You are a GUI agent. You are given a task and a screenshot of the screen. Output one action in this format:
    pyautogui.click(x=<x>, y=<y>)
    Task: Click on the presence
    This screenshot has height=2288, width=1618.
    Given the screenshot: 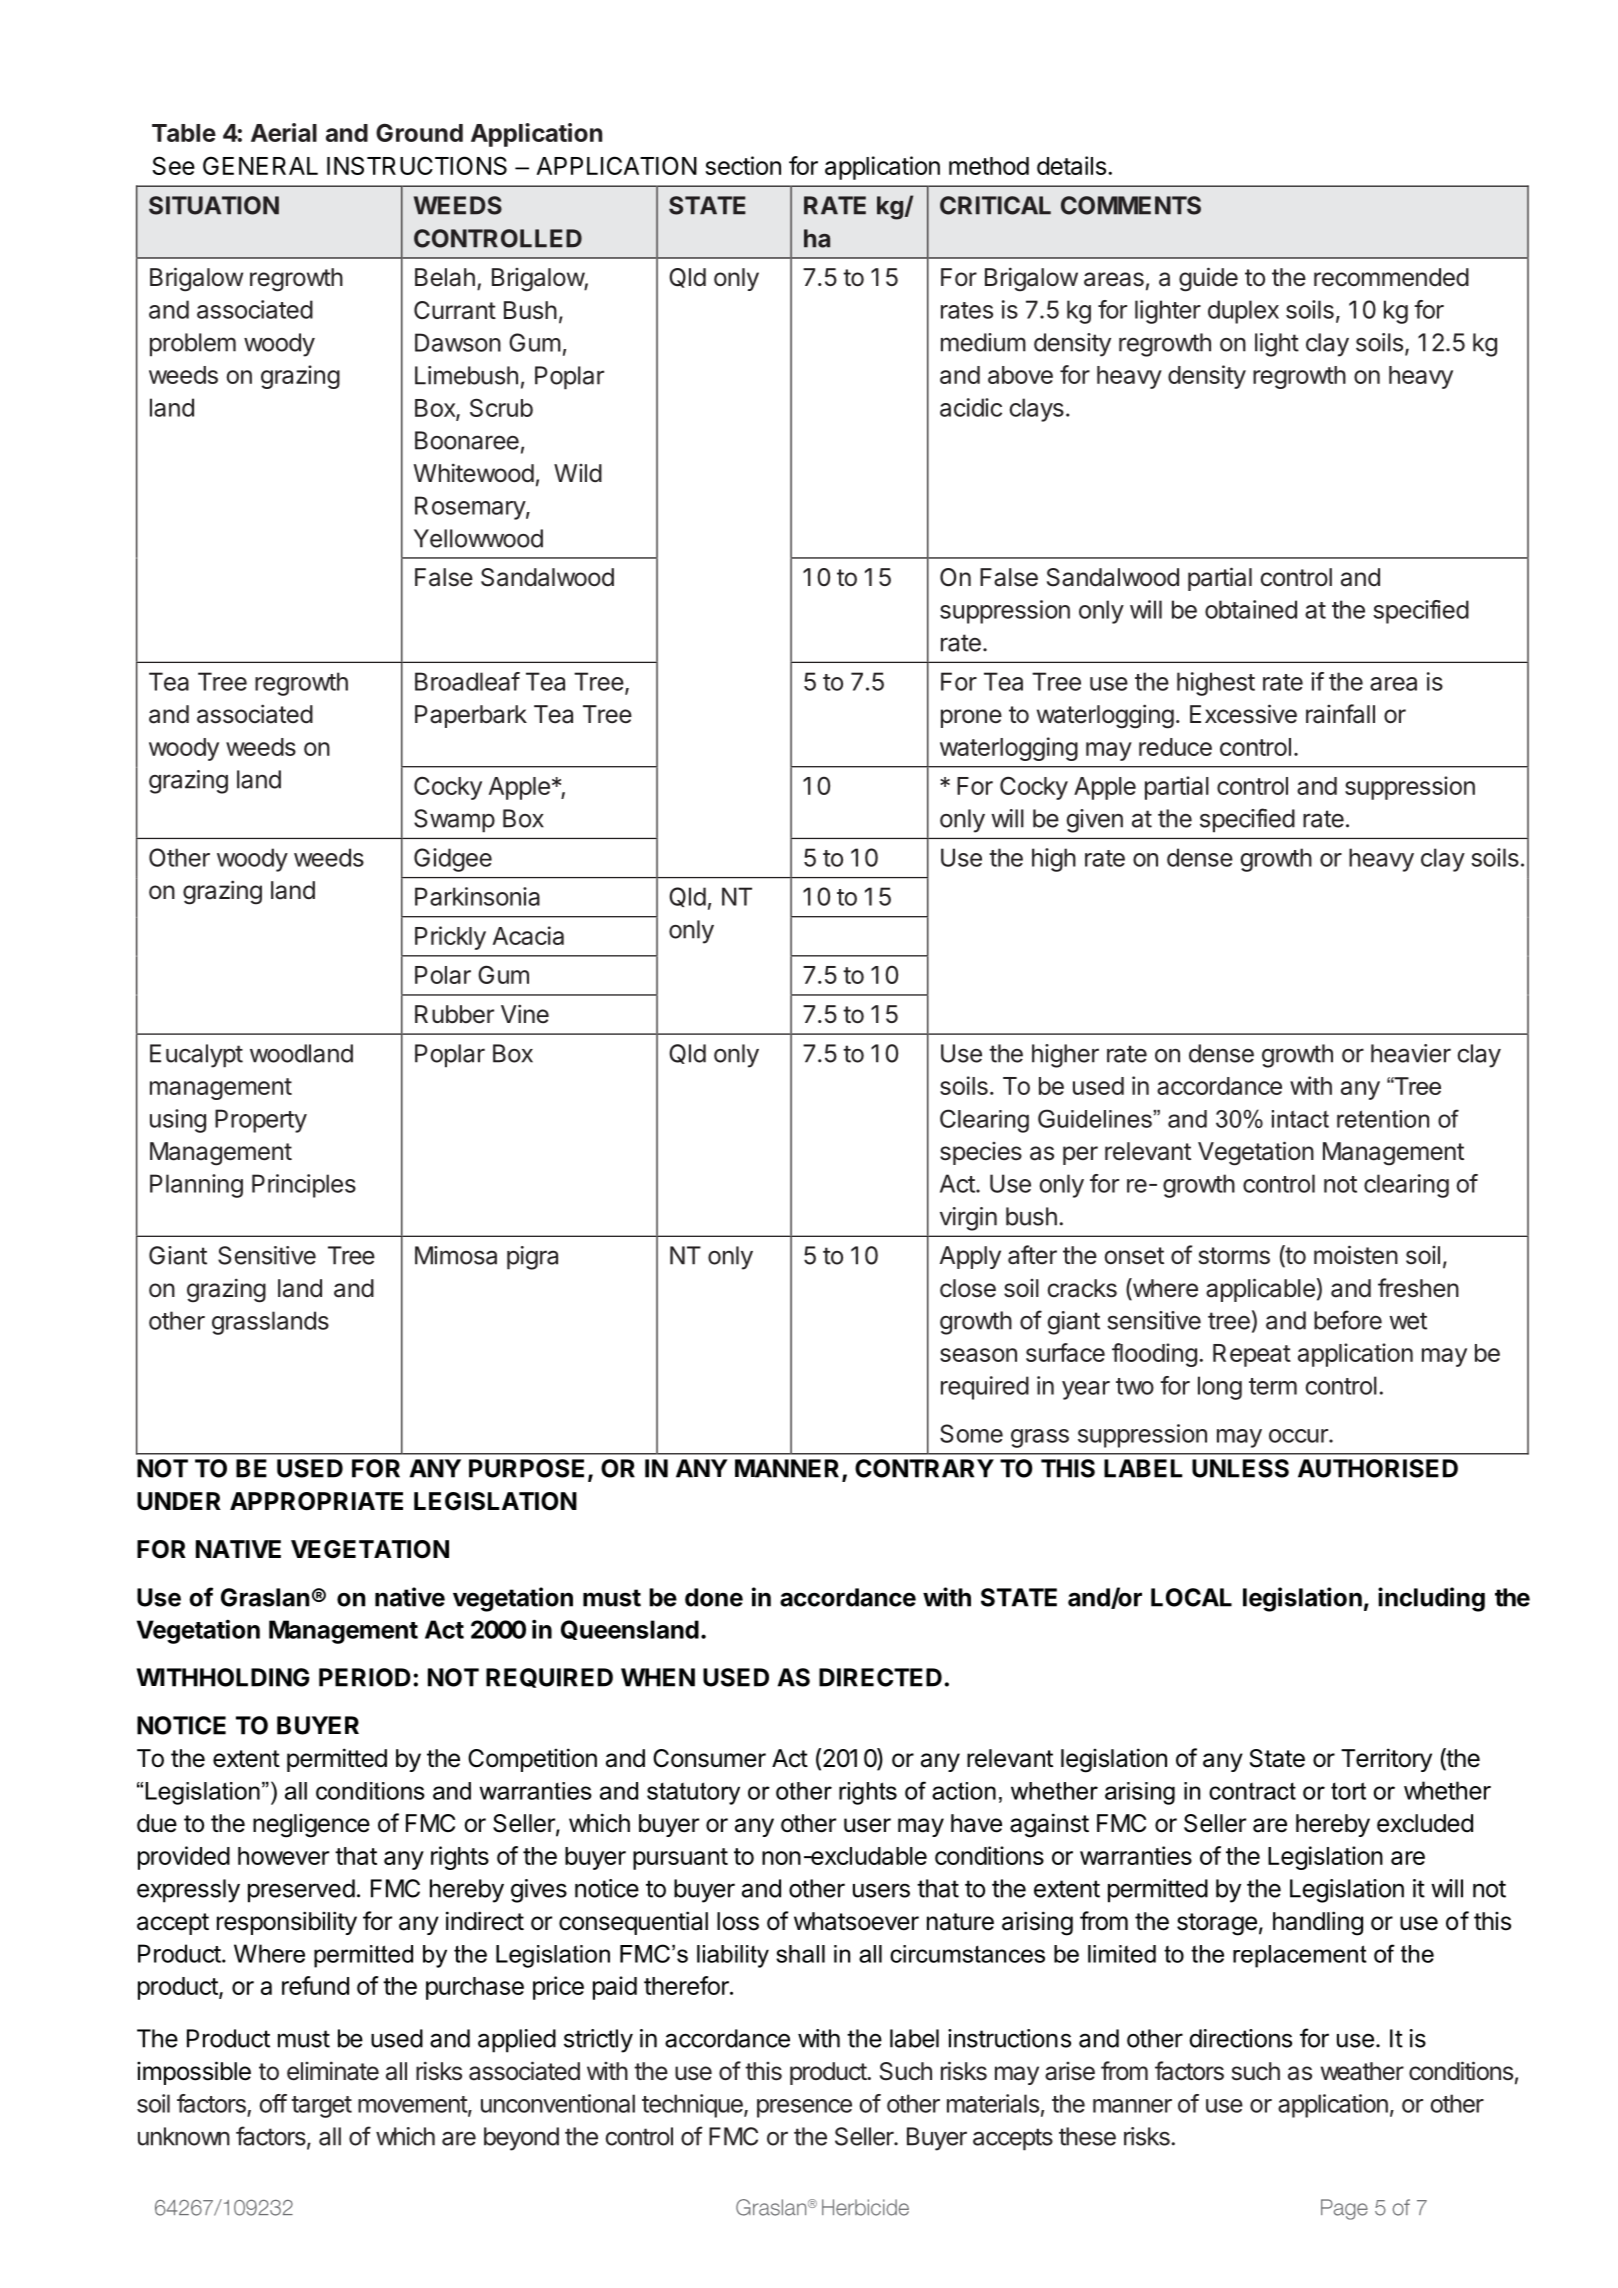 What is the action you would take?
    pyautogui.click(x=804, y=2108)
